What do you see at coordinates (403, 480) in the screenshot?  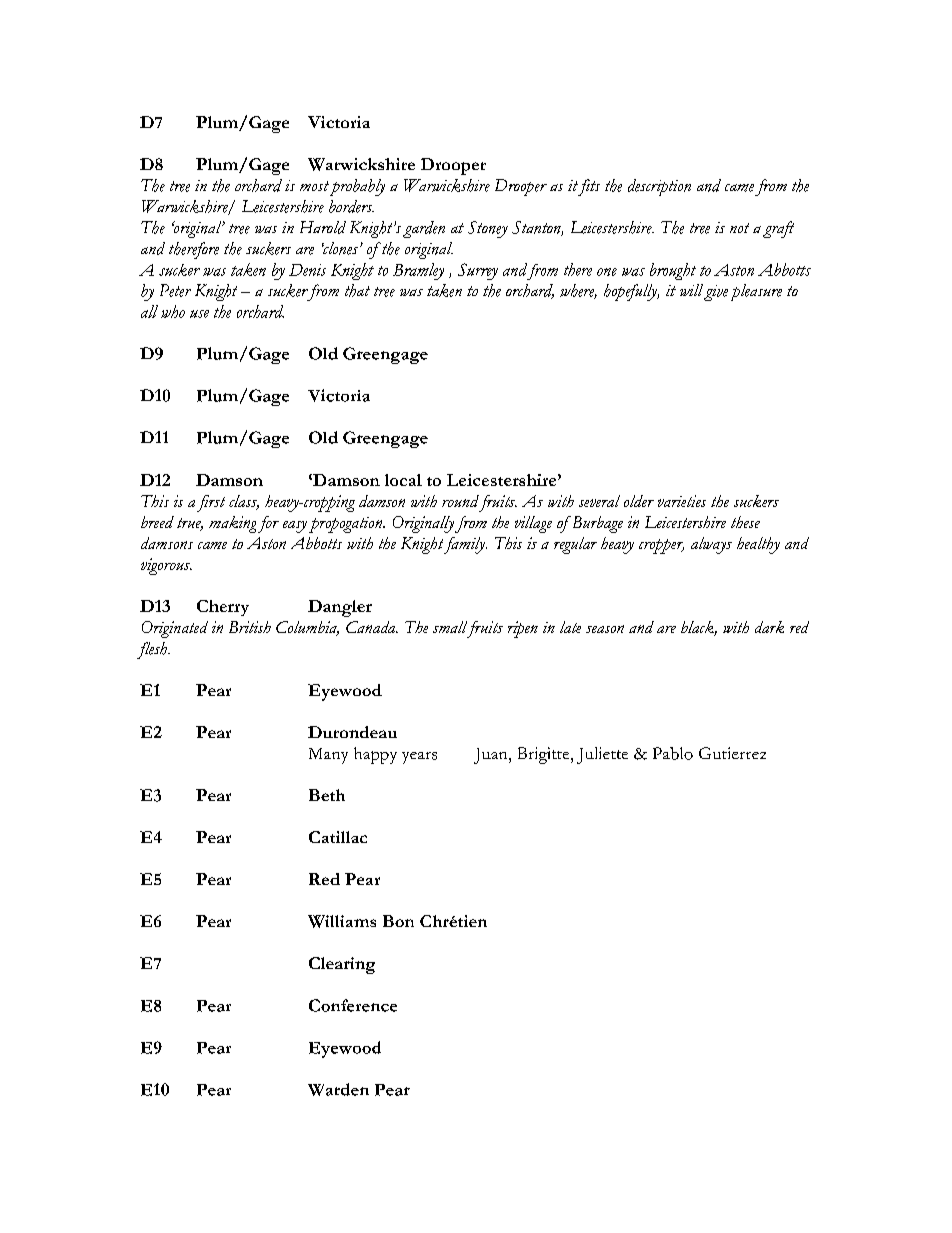 I see `local` at bounding box center [403, 480].
